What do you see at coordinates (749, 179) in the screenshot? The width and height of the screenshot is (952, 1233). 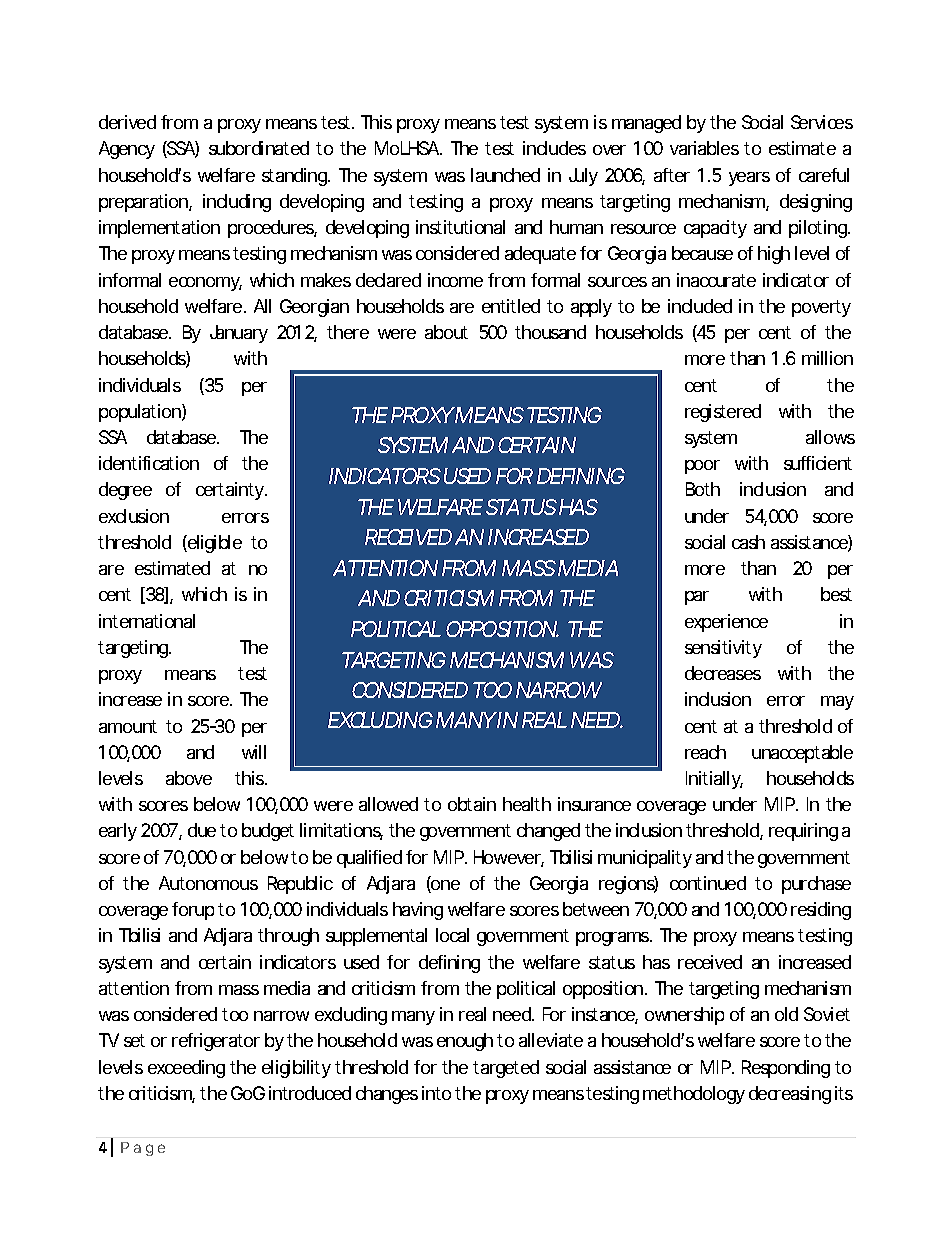 I see `years` at bounding box center [749, 179].
